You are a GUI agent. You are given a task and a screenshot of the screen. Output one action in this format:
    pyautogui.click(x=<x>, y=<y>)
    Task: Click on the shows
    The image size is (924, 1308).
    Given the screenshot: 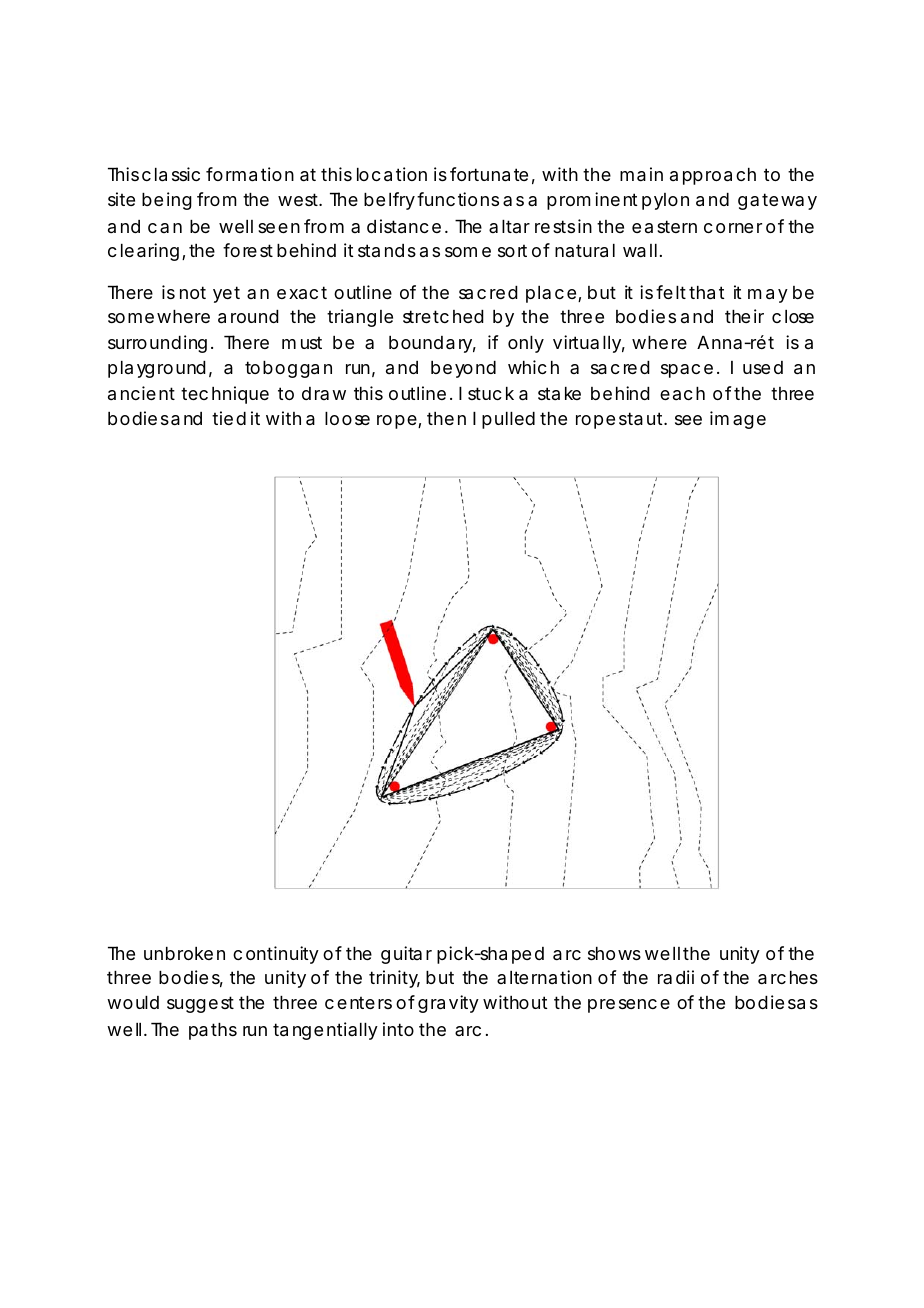 What is the action you would take?
    pyautogui.click(x=614, y=953)
